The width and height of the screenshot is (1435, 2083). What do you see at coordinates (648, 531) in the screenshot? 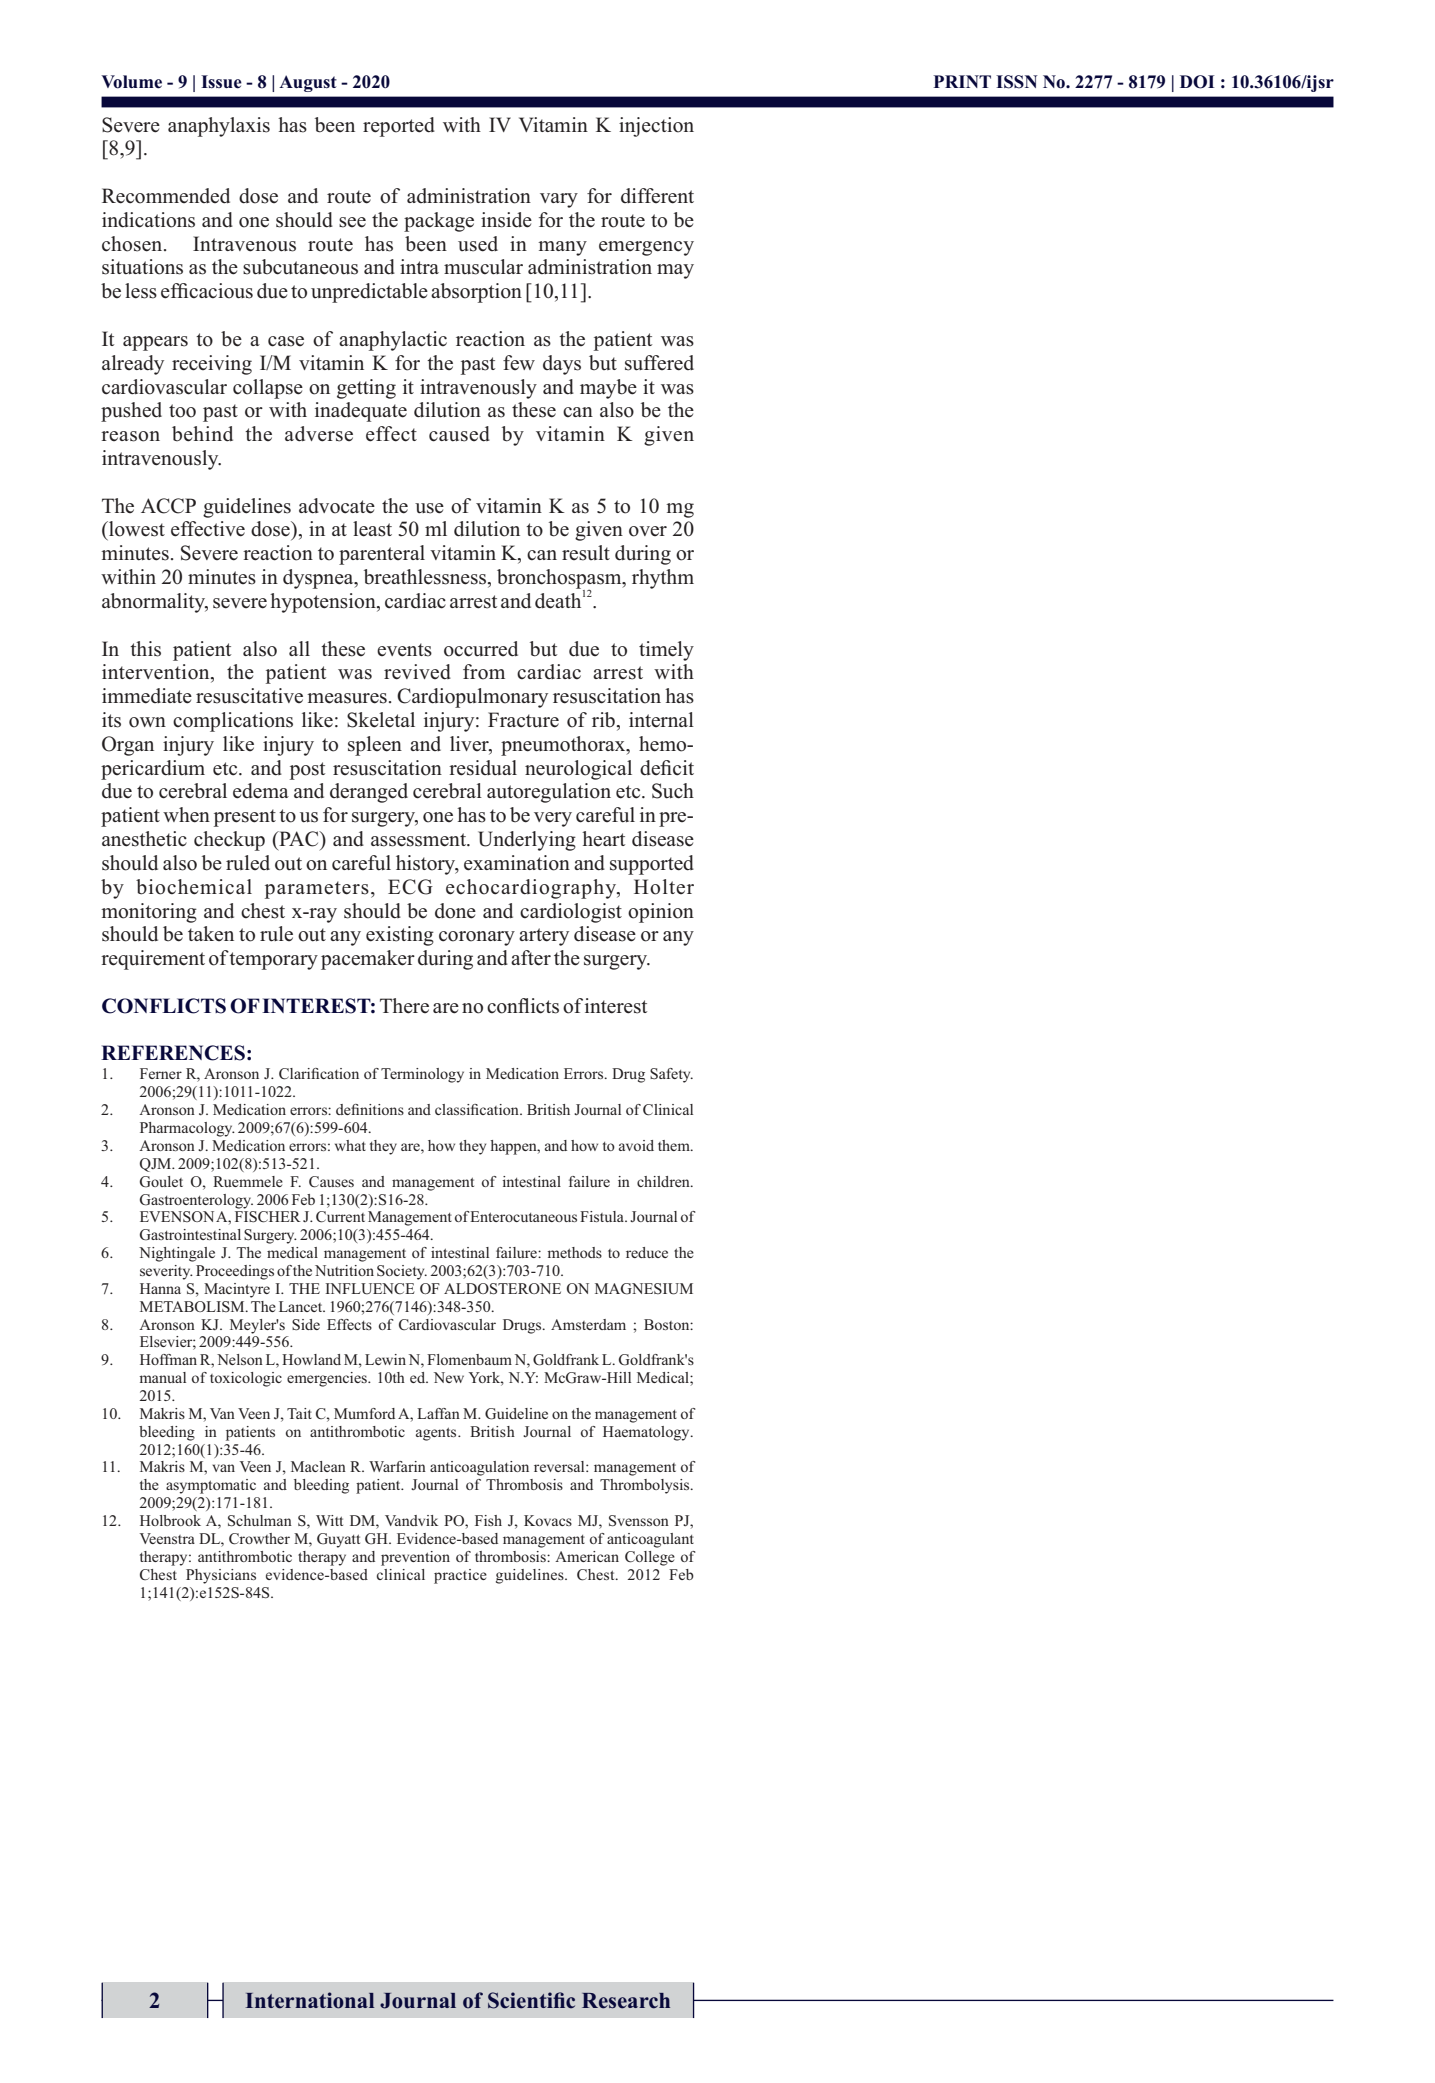
I see `over` at bounding box center [648, 531].
